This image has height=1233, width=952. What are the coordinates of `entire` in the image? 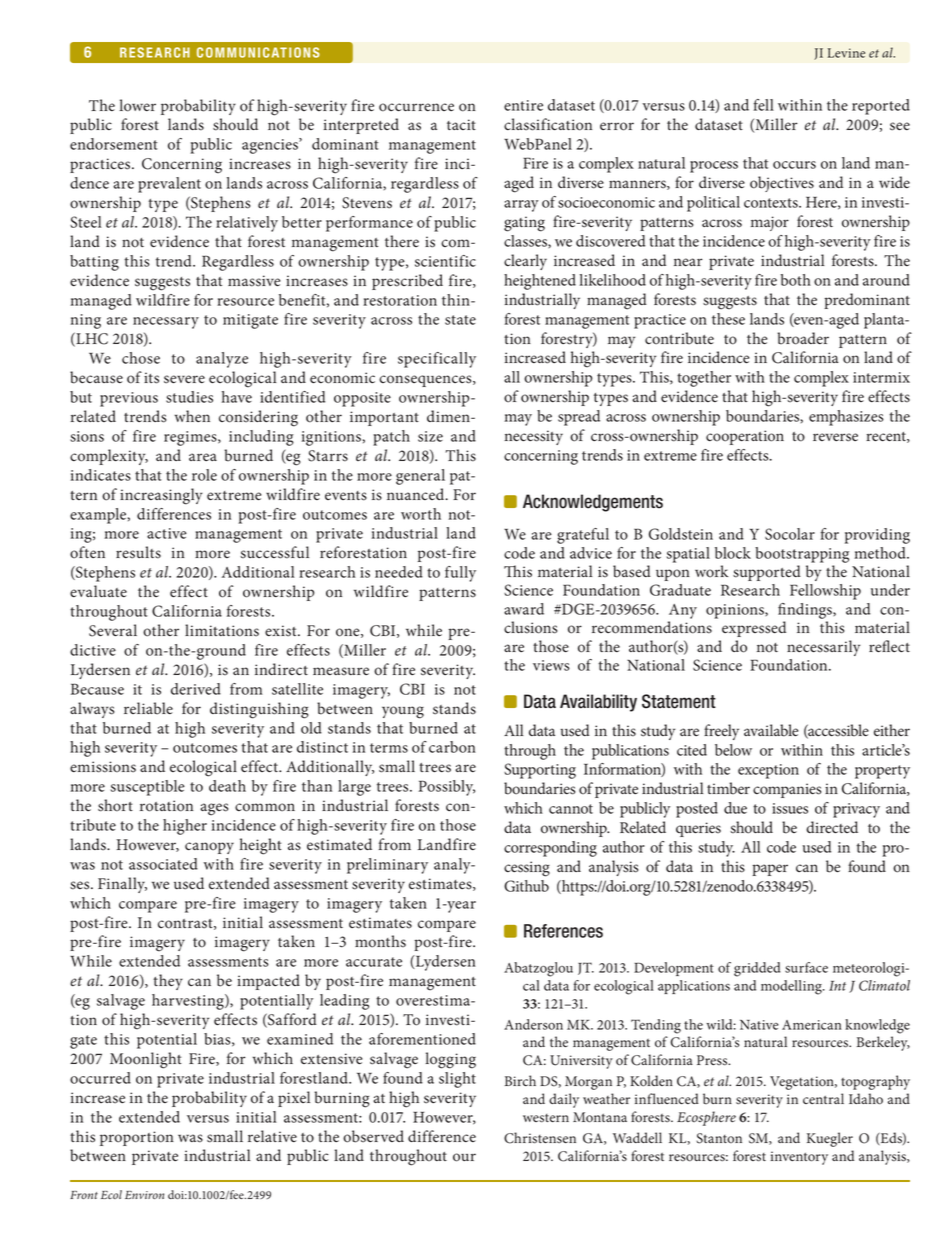 It's located at (523, 105).
